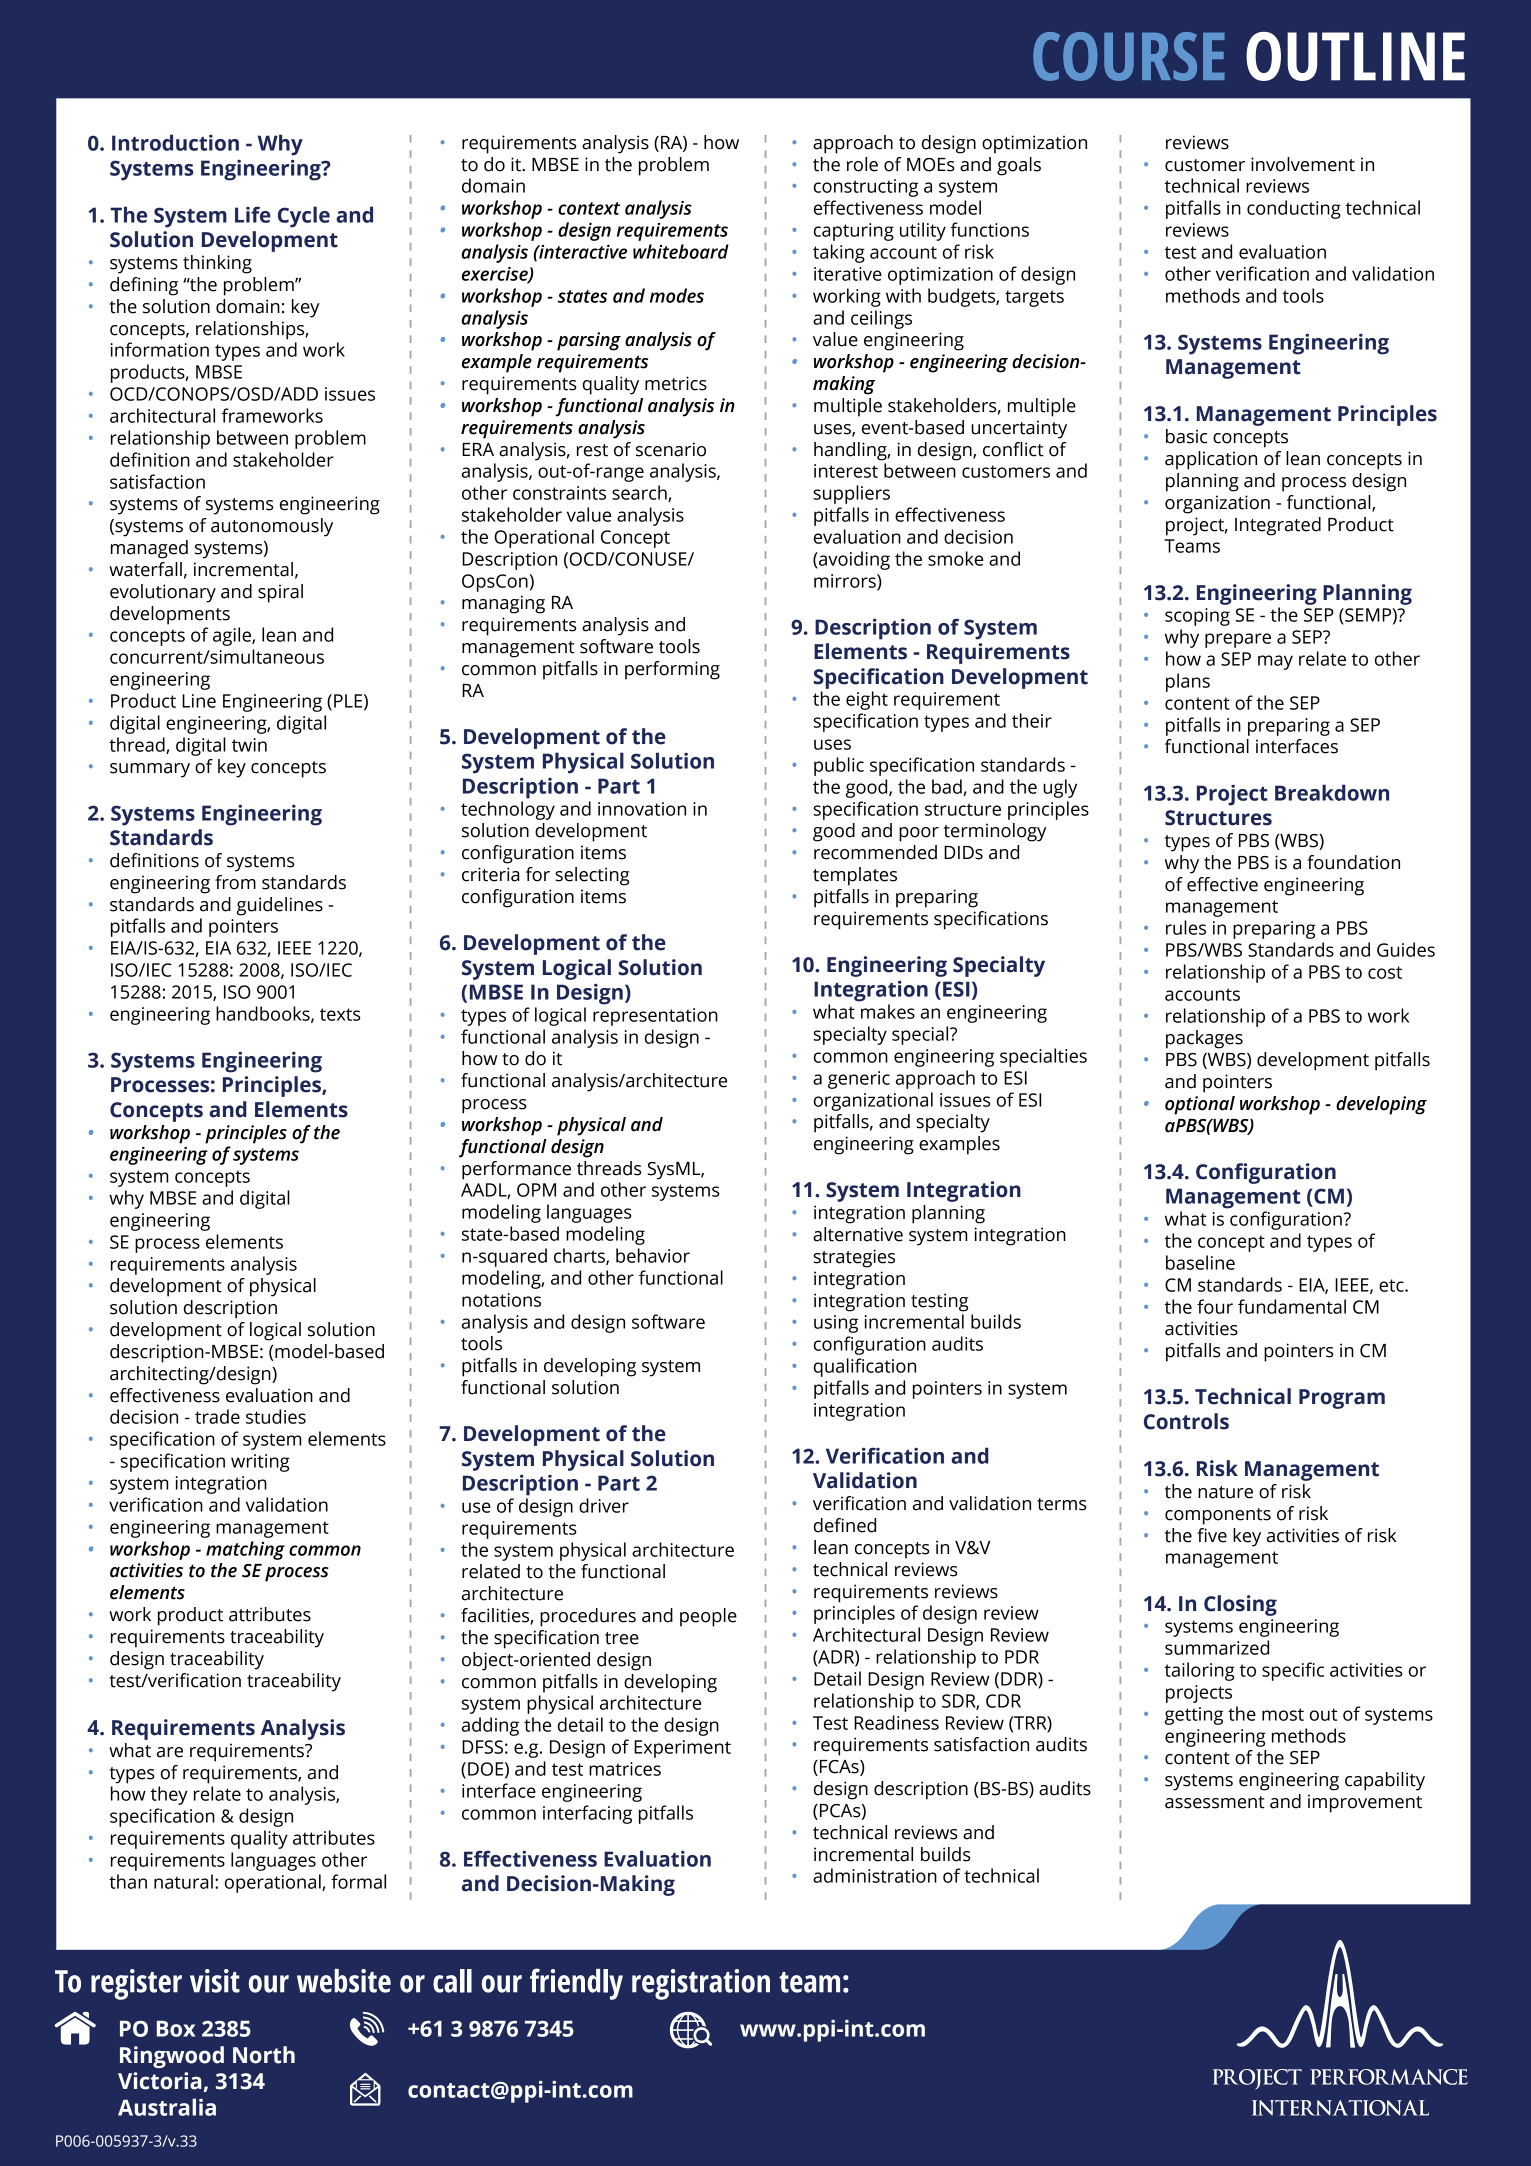 Image resolution: width=1531 pixels, height=2166 pixels. Describe the element at coordinates (175, 142) in the page. I see `Introduction` at that location.
